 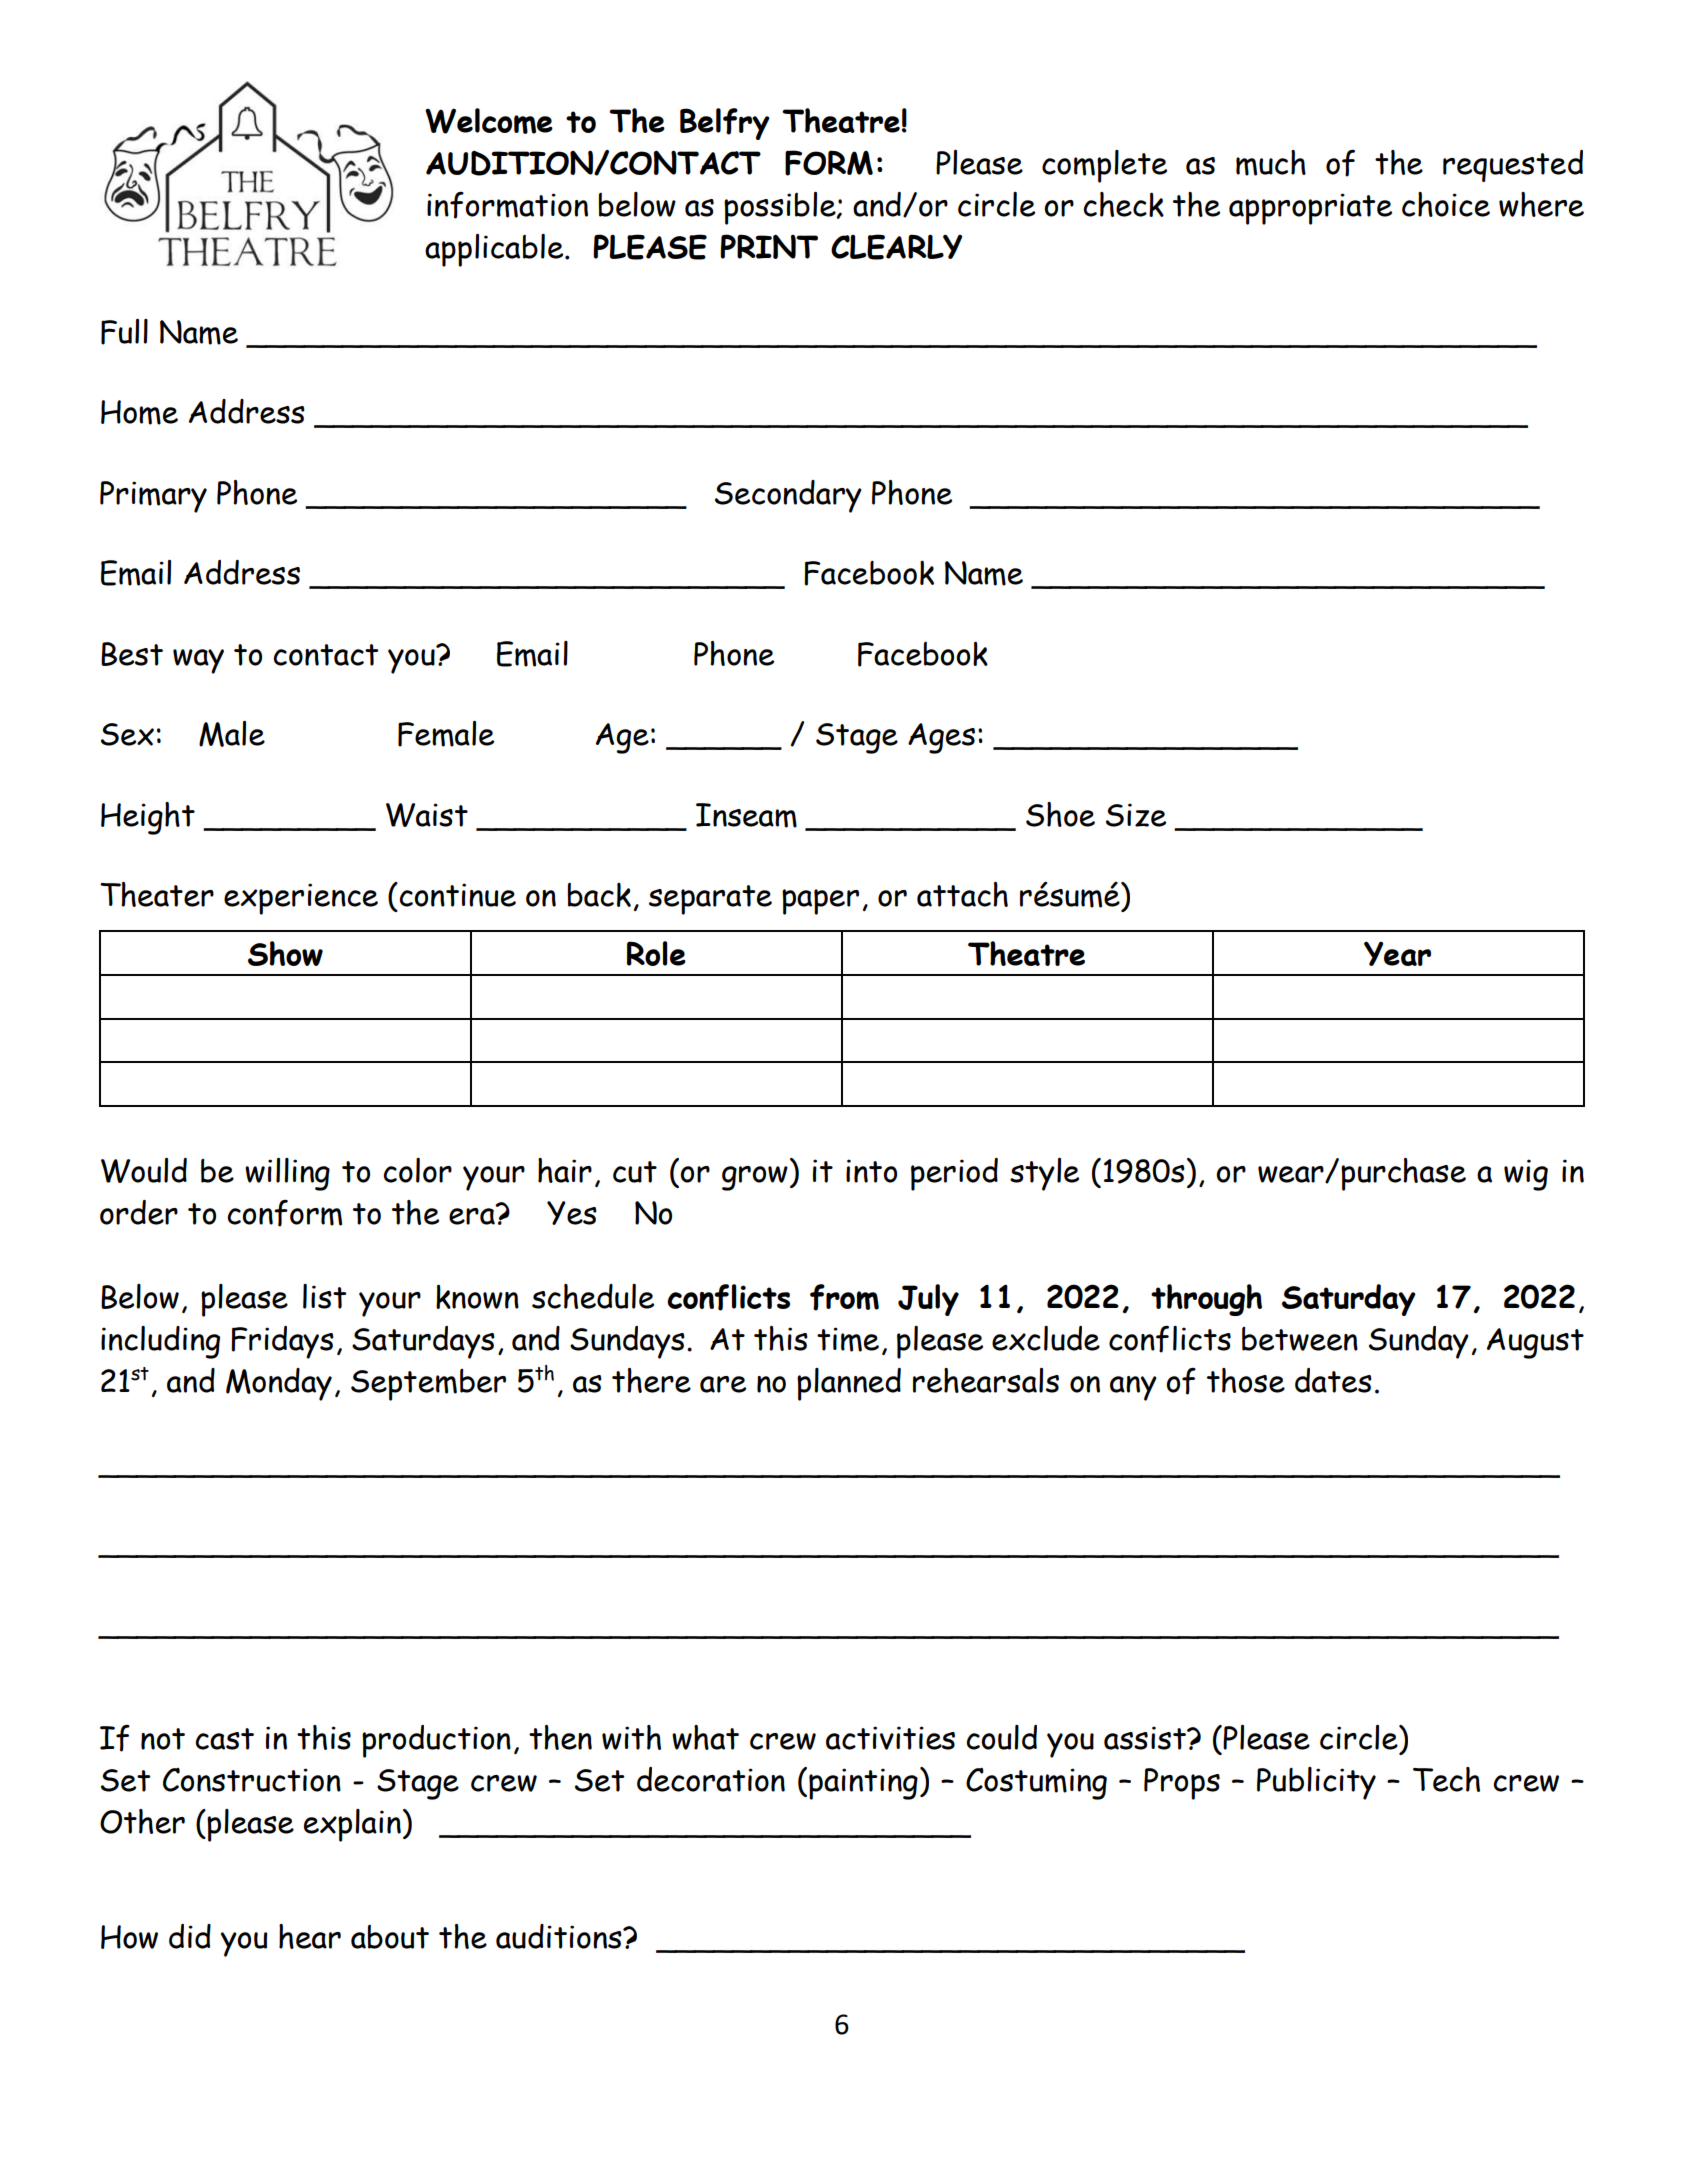 What do you see at coordinates (1136, 815) in the screenshot?
I see `Size` at bounding box center [1136, 815].
